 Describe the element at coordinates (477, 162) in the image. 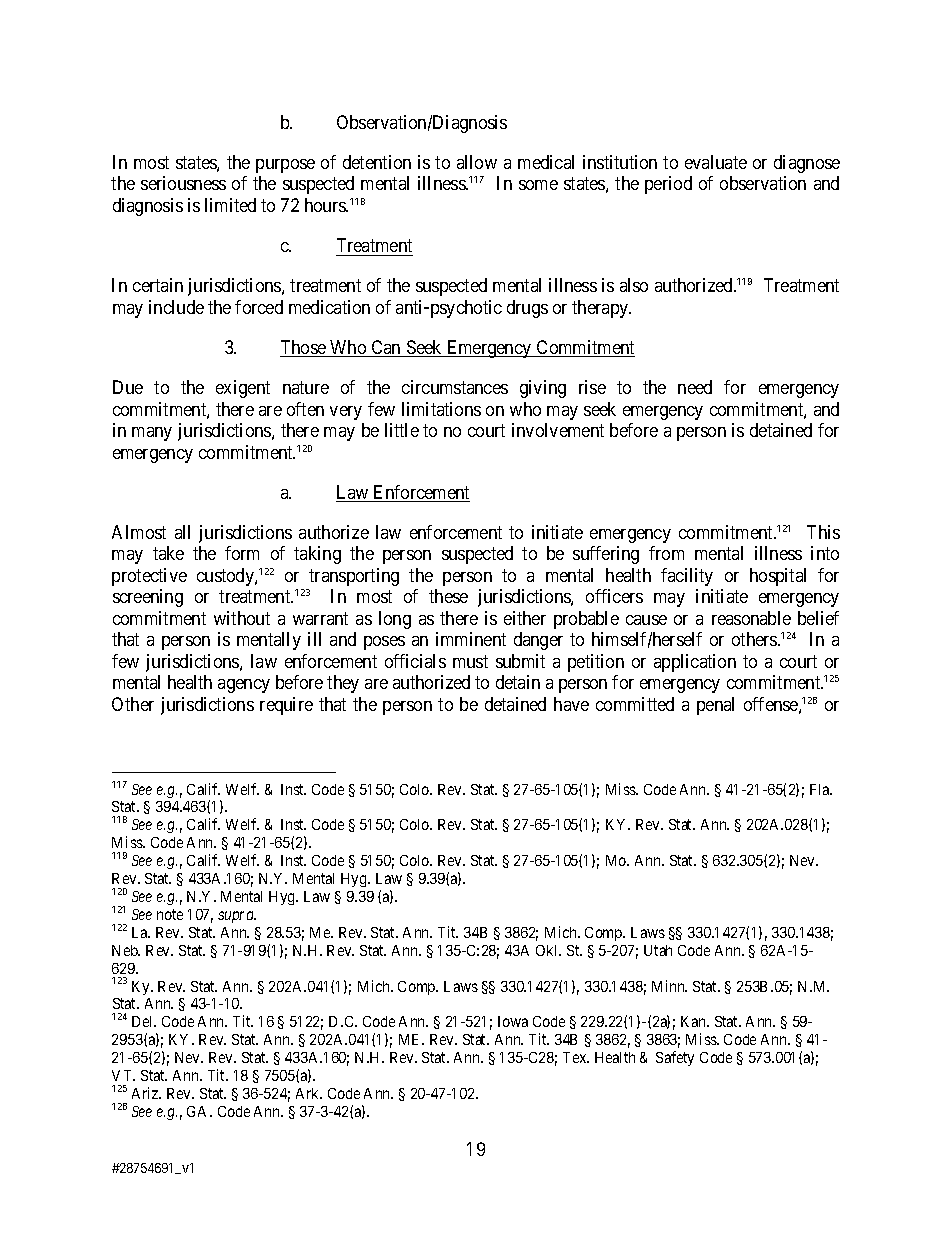

I see `allow` at that location.
